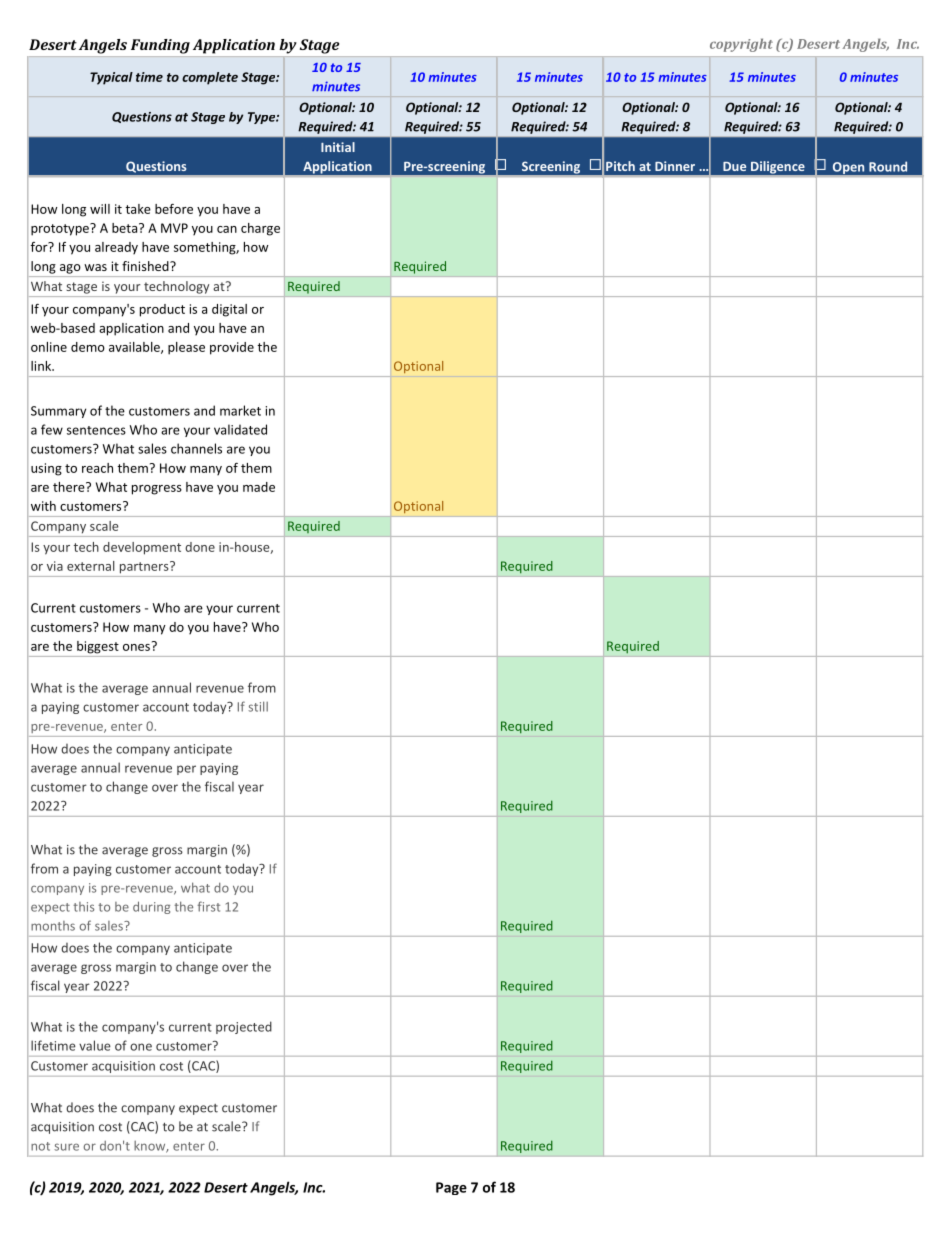  I want to click on copyright, so click(741, 45).
